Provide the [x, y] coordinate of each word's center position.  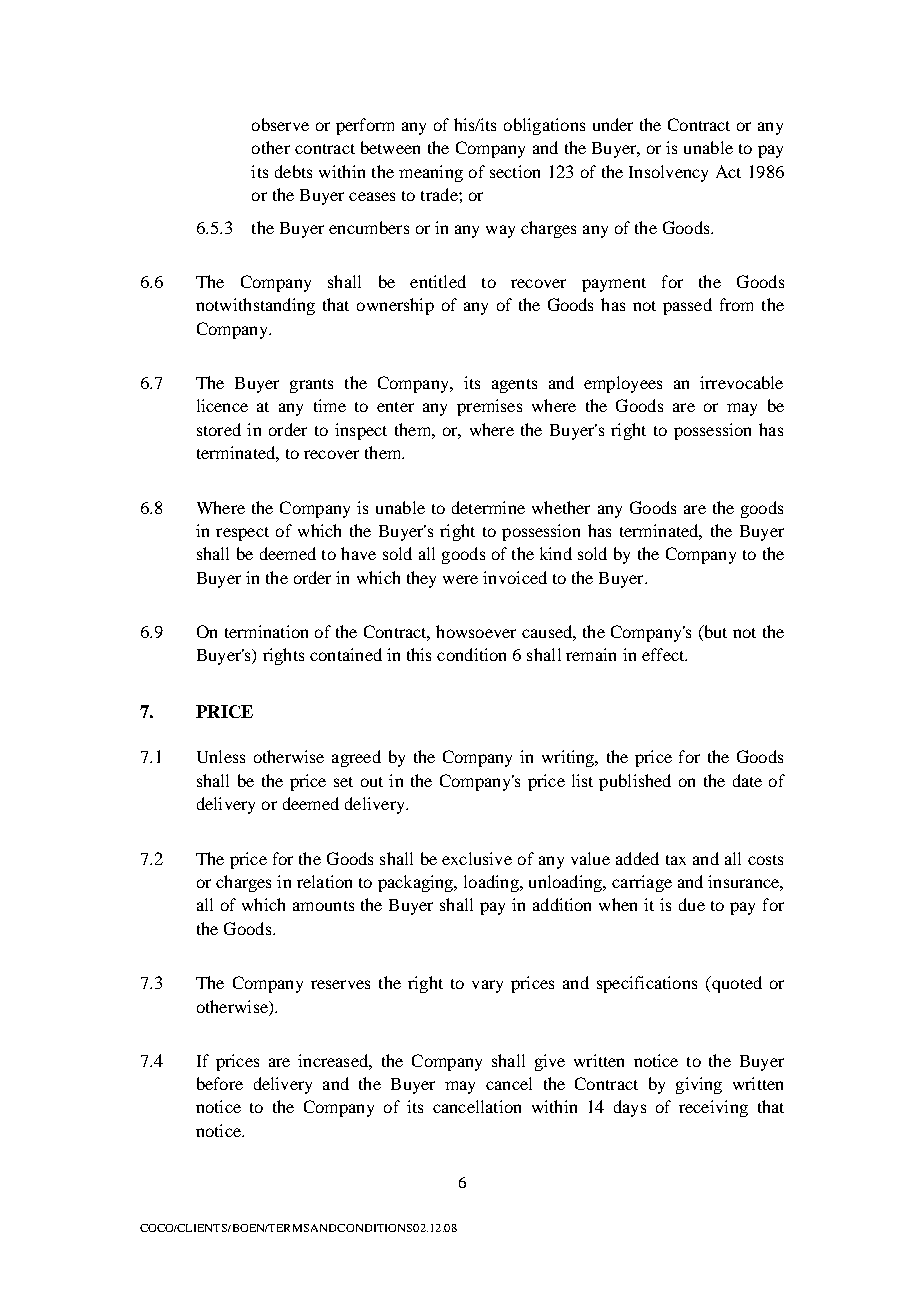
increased [334, 1060]
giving [699, 1085]
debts [293, 171]
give [550, 1062]
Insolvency [668, 173]
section [515, 171]
